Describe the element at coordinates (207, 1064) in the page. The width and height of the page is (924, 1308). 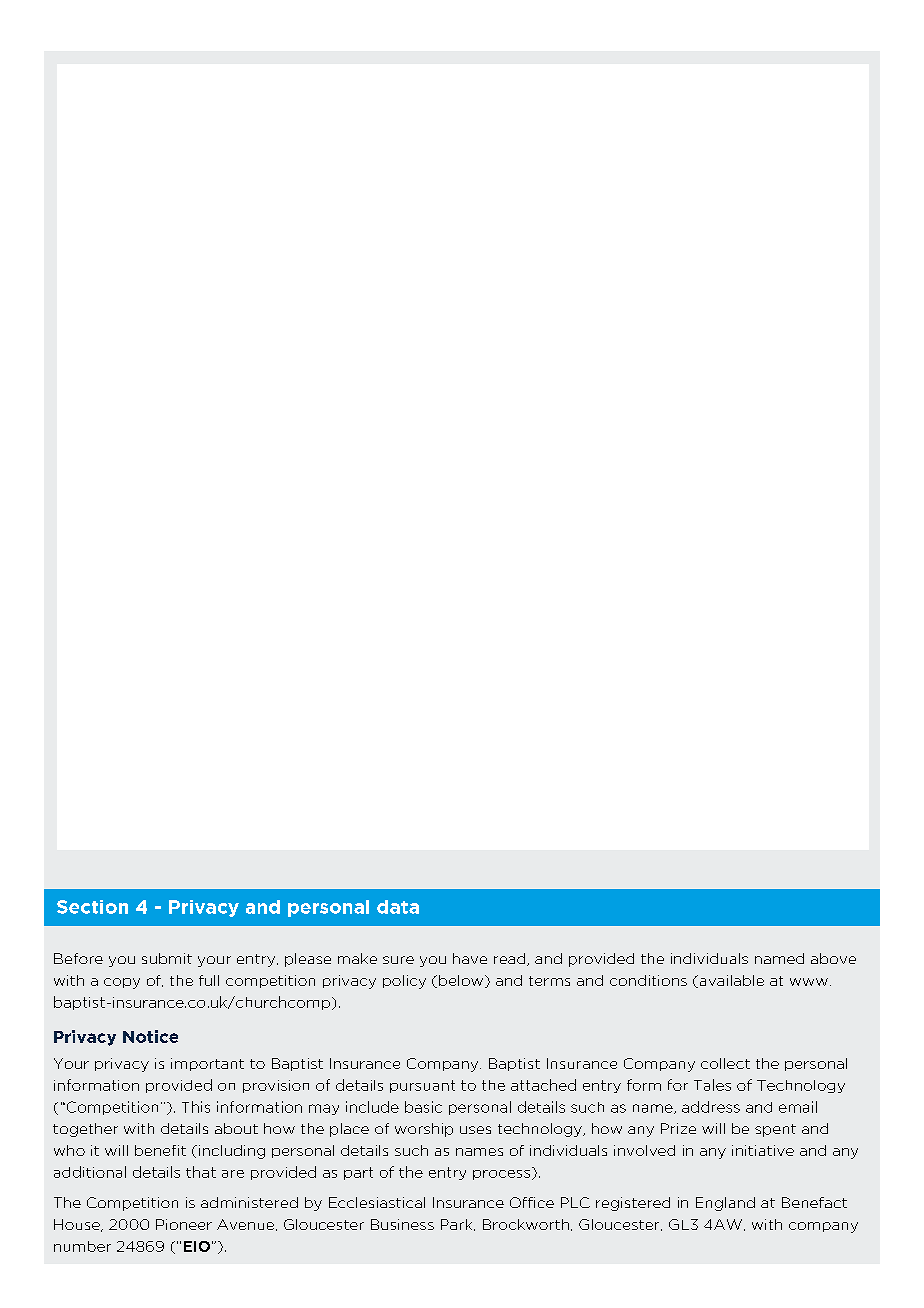
I see `important` at that location.
